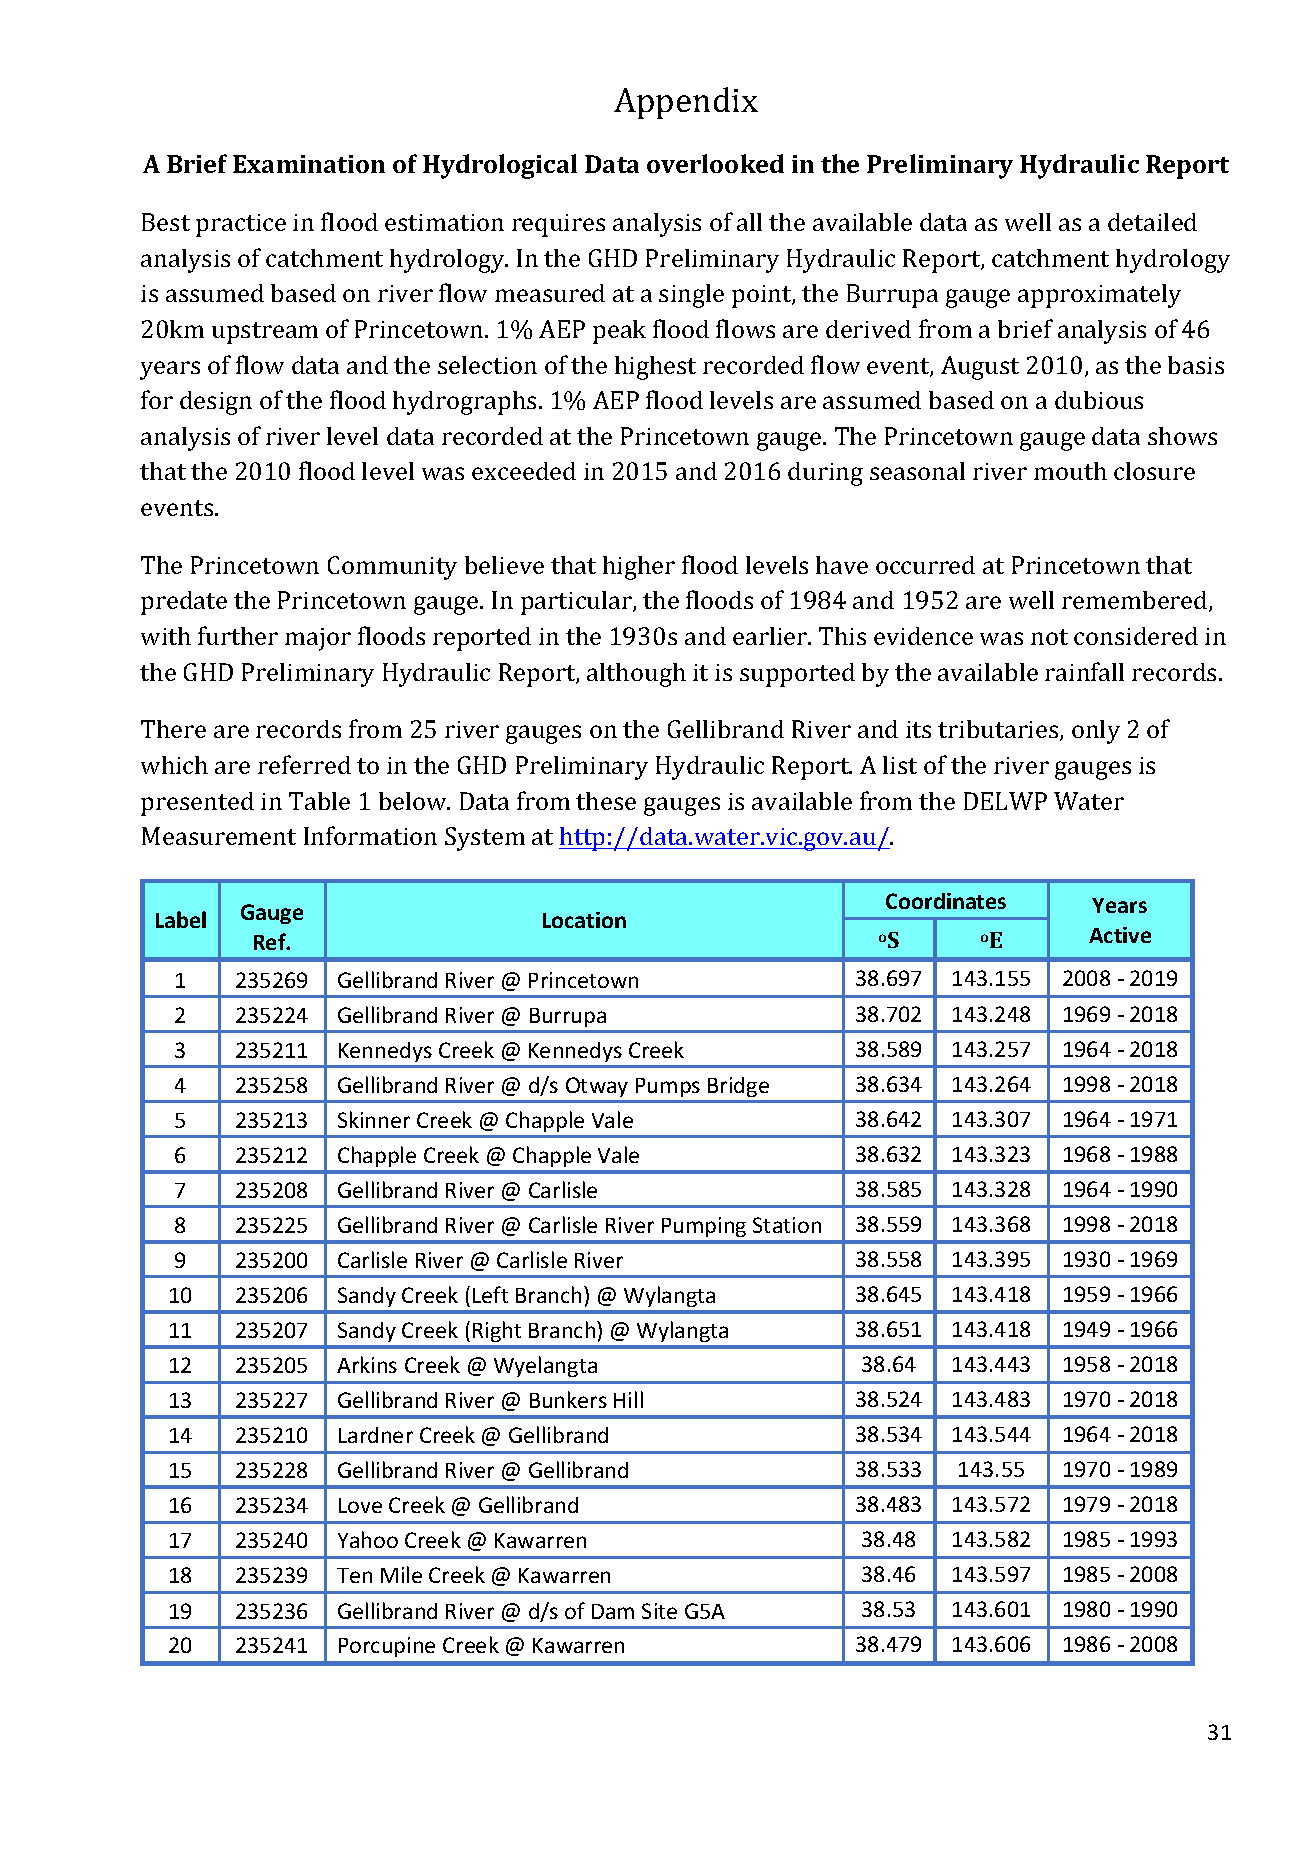 Image resolution: width=1311 pixels, height=1855 pixels. I want to click on these, so click(606, 801).
